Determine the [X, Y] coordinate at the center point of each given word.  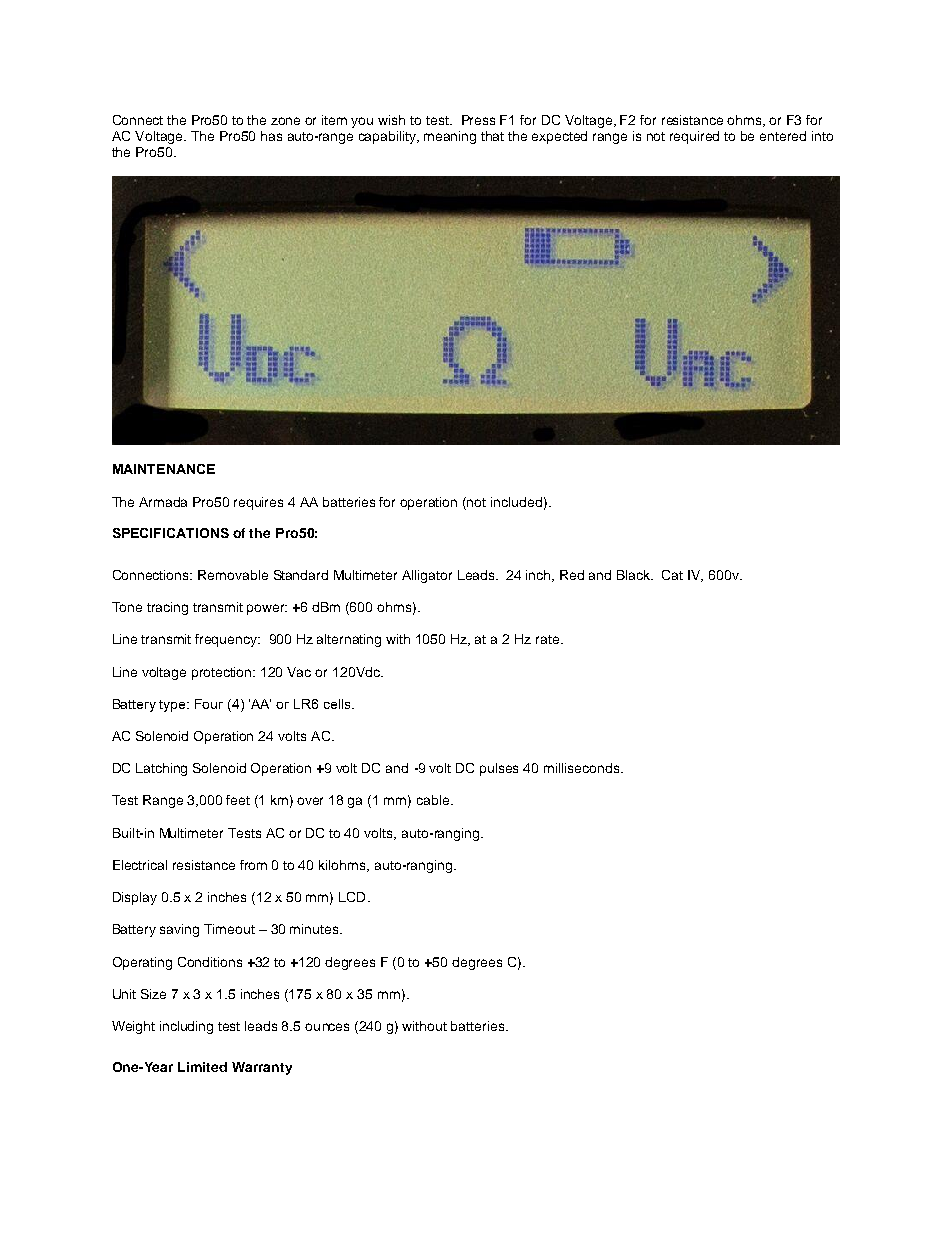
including [186, 1027]
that [492, 136]
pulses [499, 769]
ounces [327, 1027]
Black [635, 575]
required [694, 137]
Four [209, 704]
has [271, 136]
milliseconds [583, 768]
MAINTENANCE [164, 469]
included [516, 502]
